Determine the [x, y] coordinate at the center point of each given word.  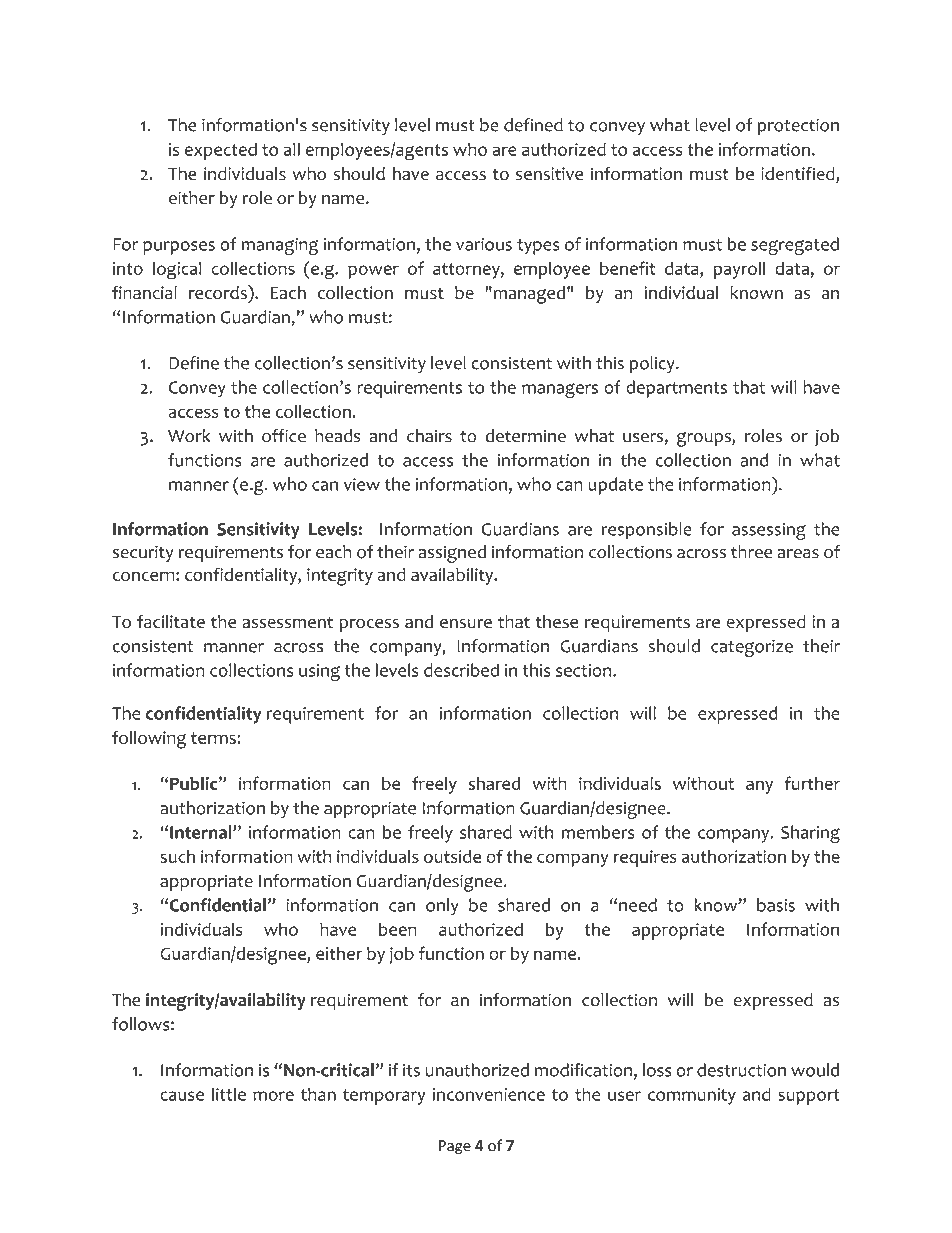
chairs [429, 436]
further [812, 783]
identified [799, 175]
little [229, 1094]
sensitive [549, 173]
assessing [769, 531]
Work [189, 436]
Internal [202, 832]
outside [452, 856]
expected [221, 151]
